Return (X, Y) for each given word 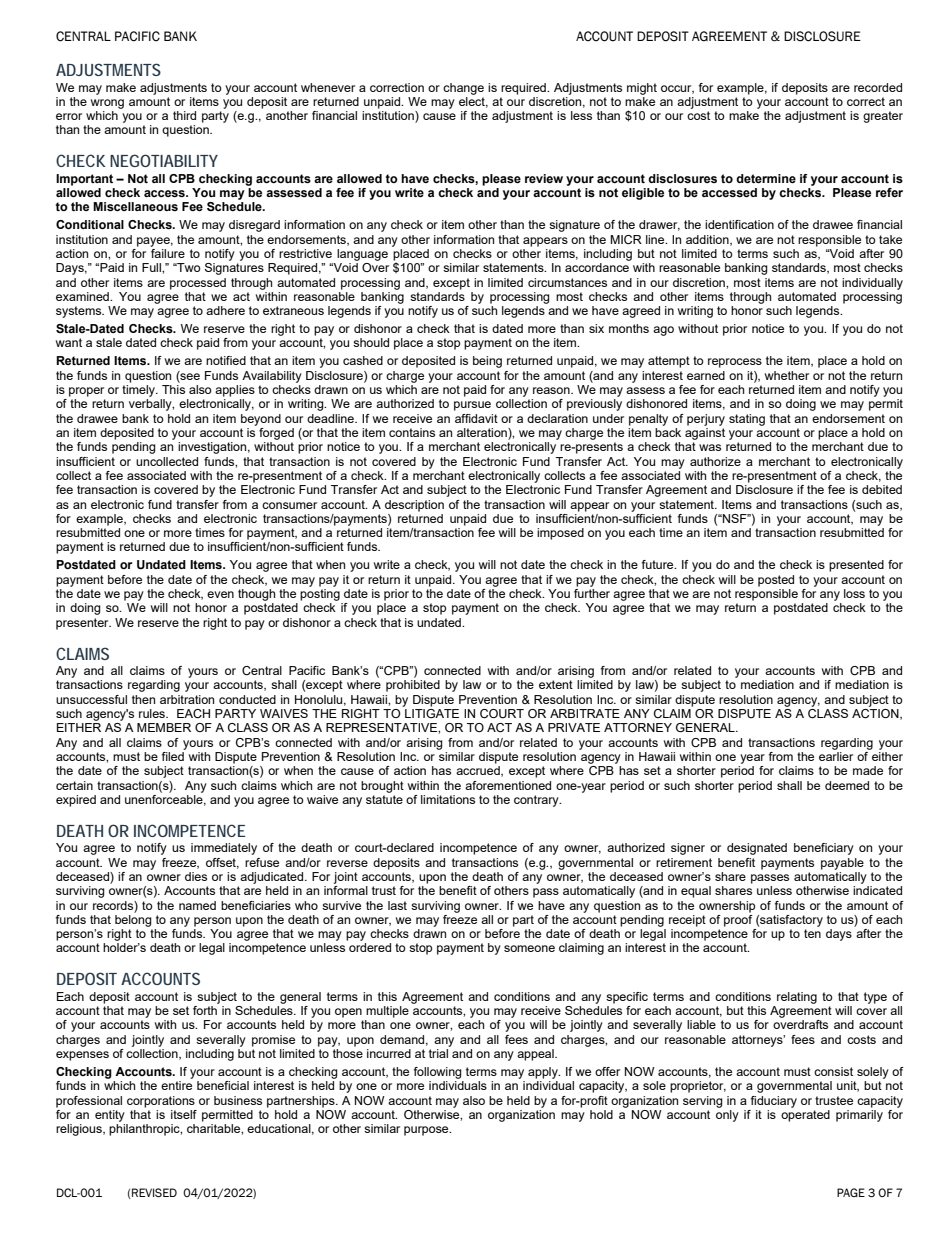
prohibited (413, 686)
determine (766, 178)
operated (805, 1114)
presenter (83, 624)
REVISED (154, 1192)
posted (776, 581)
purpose (427, 1131)
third (184, 115)
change (463, 89)
